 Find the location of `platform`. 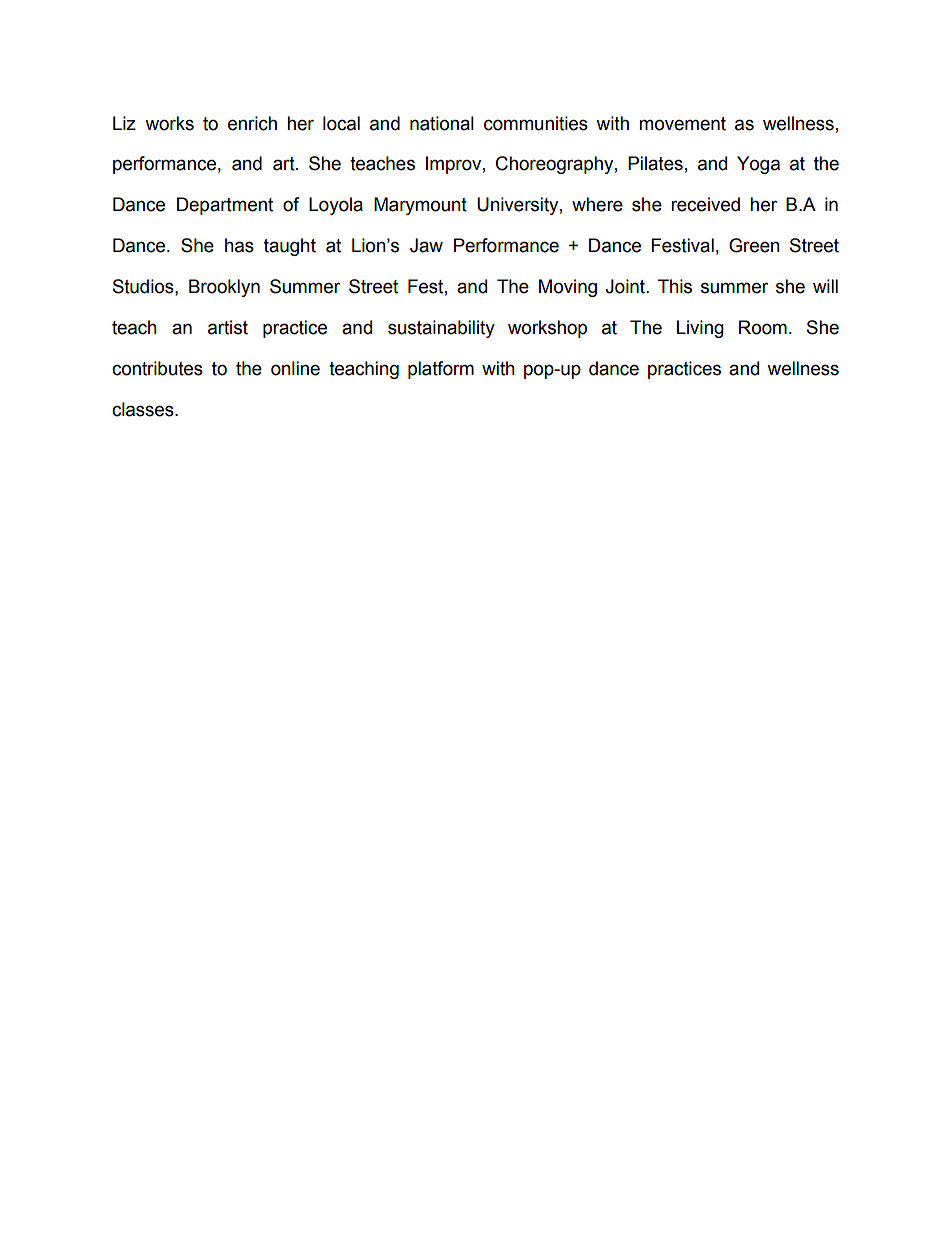

platform is located at coordinates (441, 370).
